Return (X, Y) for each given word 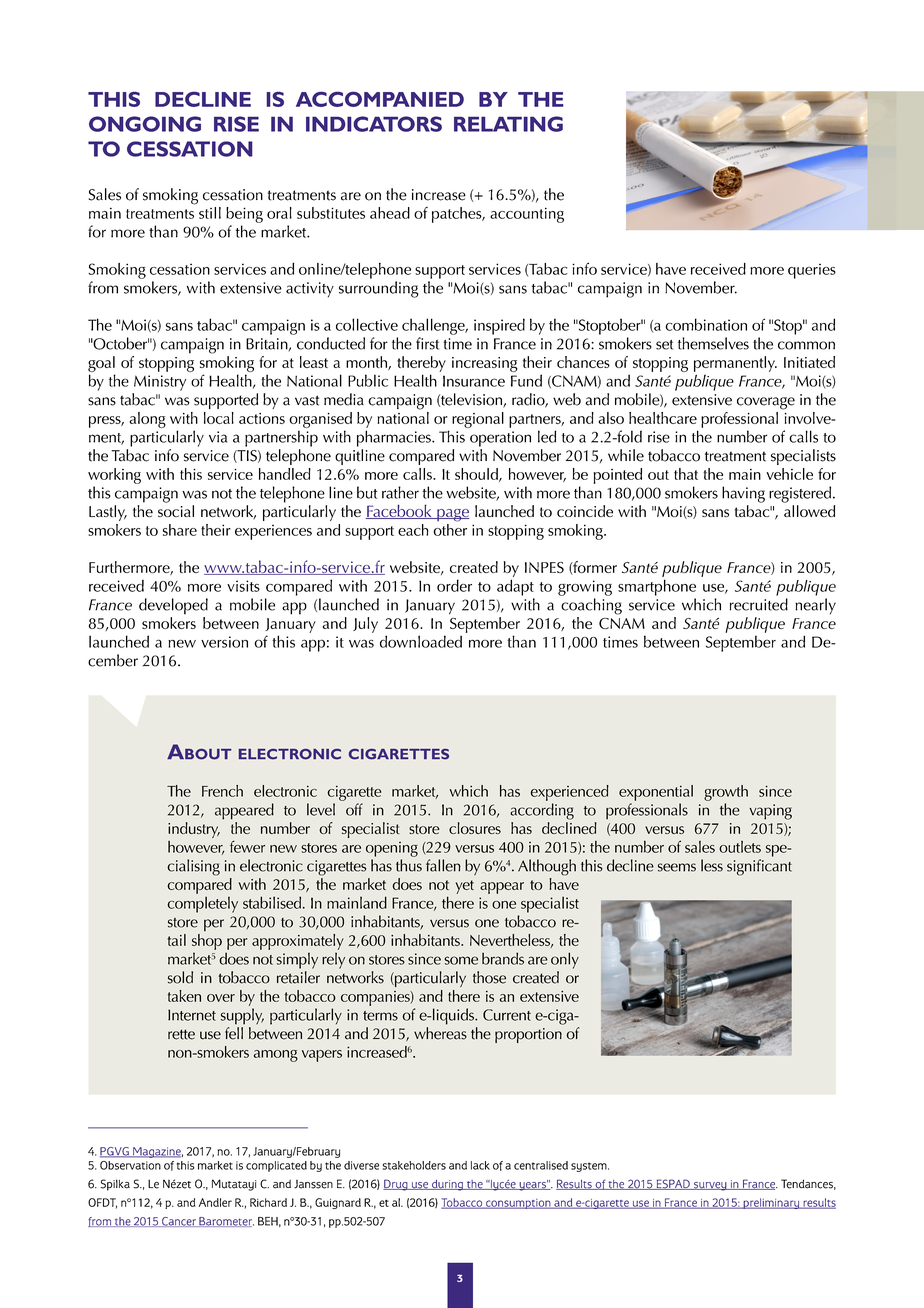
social (176, 511)
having (743, 494)
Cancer (179, 1222)
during (447, 1185)
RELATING (508, 124)
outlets (740, 847)
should (477, 475)
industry (194, 830)
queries (812, 271)
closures (475, 828)
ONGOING (145, 124)
